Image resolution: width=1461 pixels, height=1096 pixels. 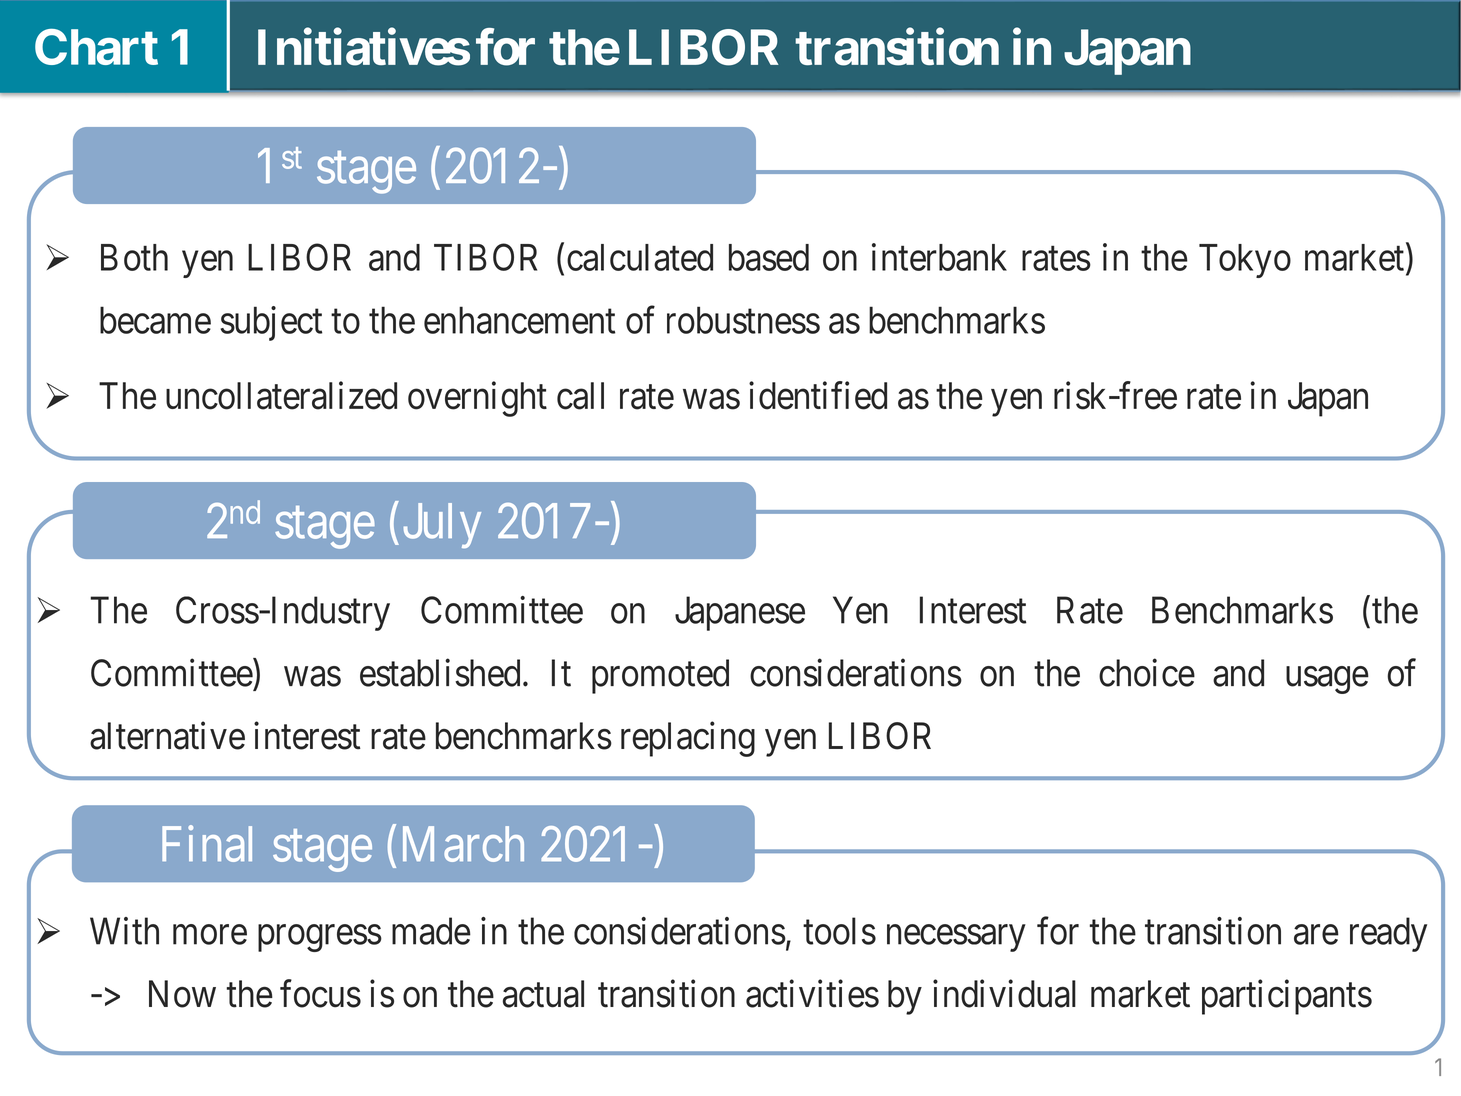 I want to click on based, so click(x=769, y=257).
